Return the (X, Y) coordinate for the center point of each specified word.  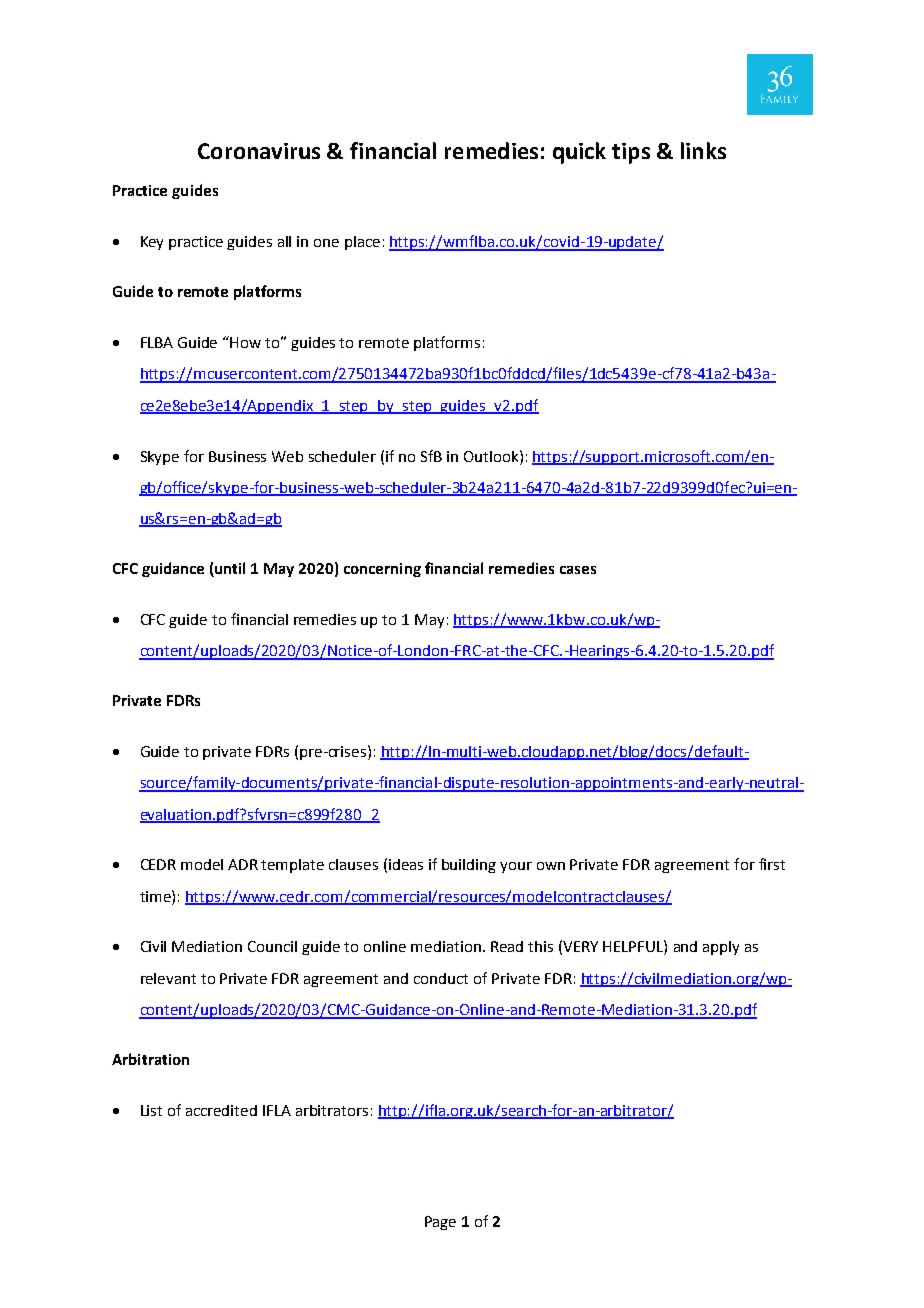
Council (272, 946)
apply (721, 948)
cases (578, 570)
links (703, 150)
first (772, 864)
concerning (382, 570)
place (362, 243)
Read (507, 946)
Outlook (492, 456)
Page (440, 1223)
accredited (221, 1110)
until (229, 569)
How (245, 342)
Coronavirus (259, 151)
